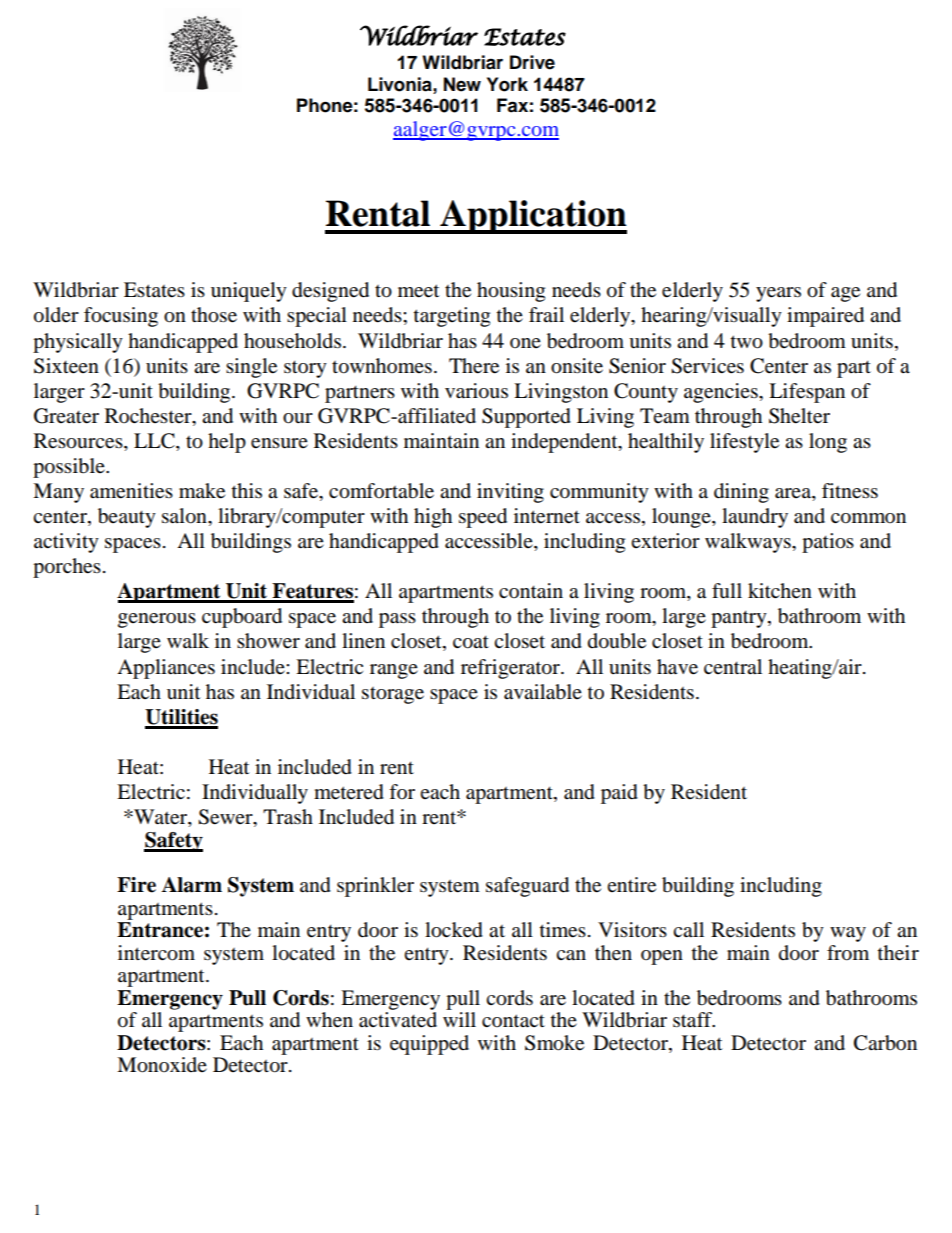 The image size is (952, 1233). Describe the element at coordinates (828, 543) in the document. I see `patios` at that location.
